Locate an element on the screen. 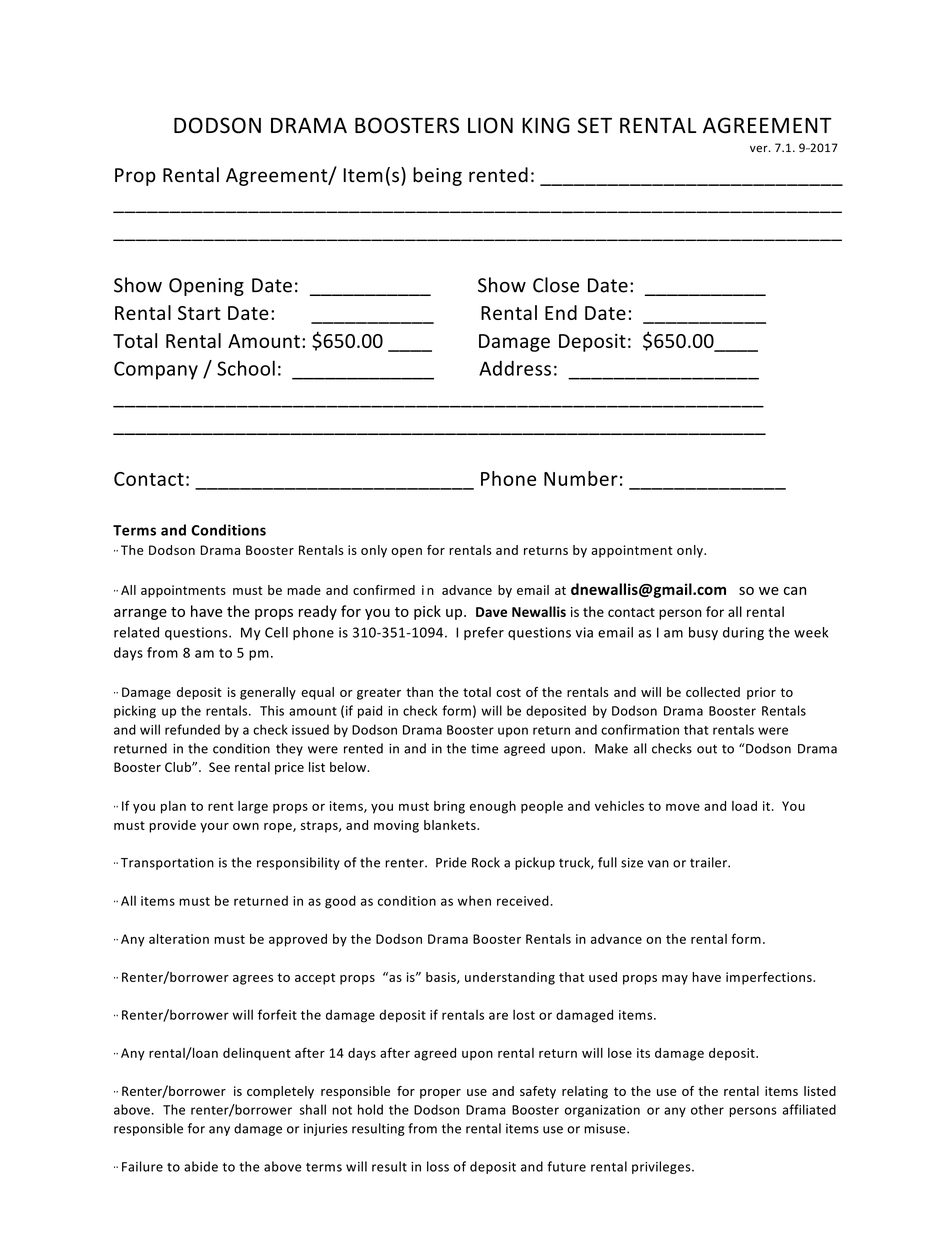 The width and height of the screenshot is (952, 1233). enough is located at coordinates (493, 807).
